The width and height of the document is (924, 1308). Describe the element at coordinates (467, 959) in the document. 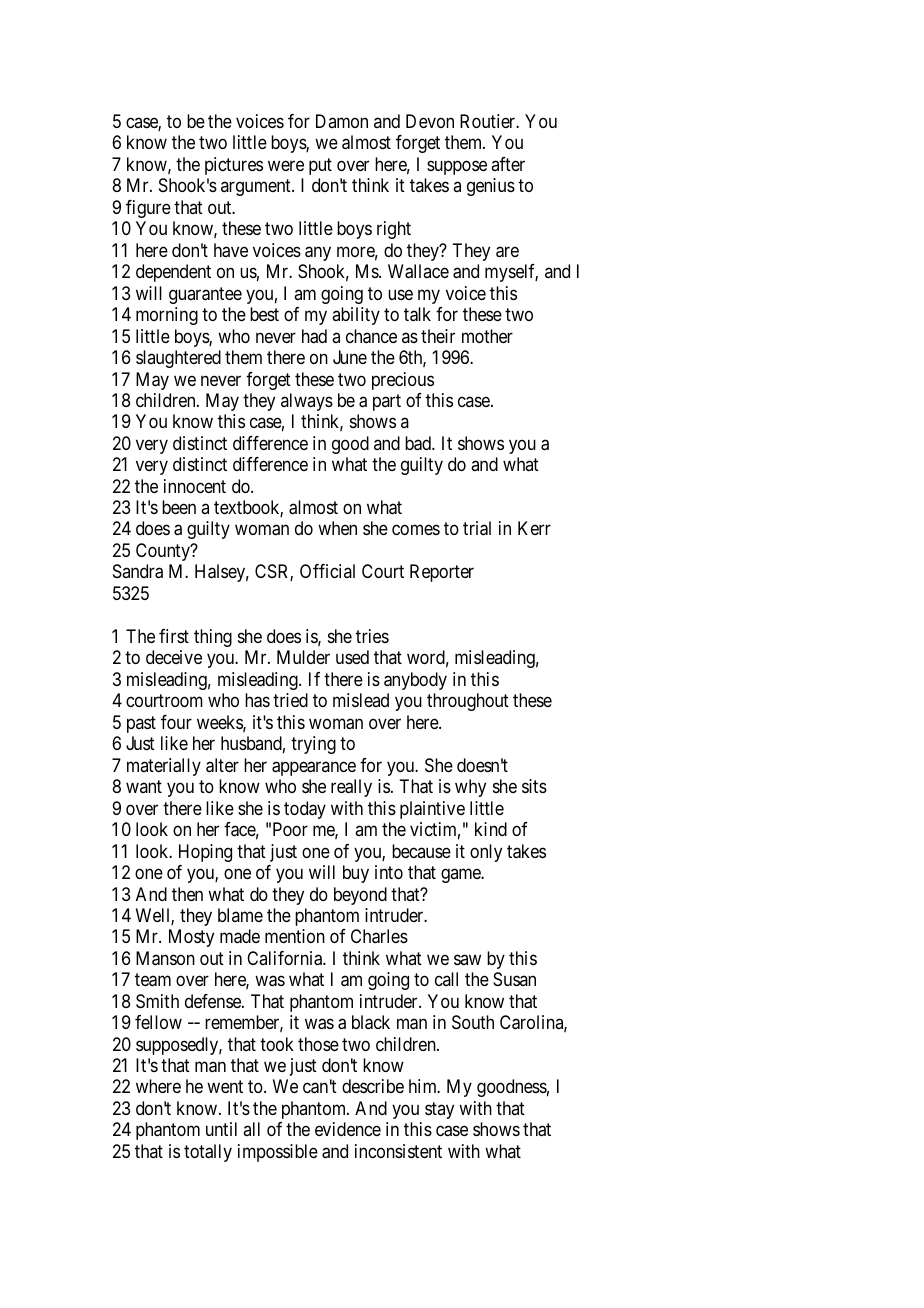

I see `saw` at that location.
